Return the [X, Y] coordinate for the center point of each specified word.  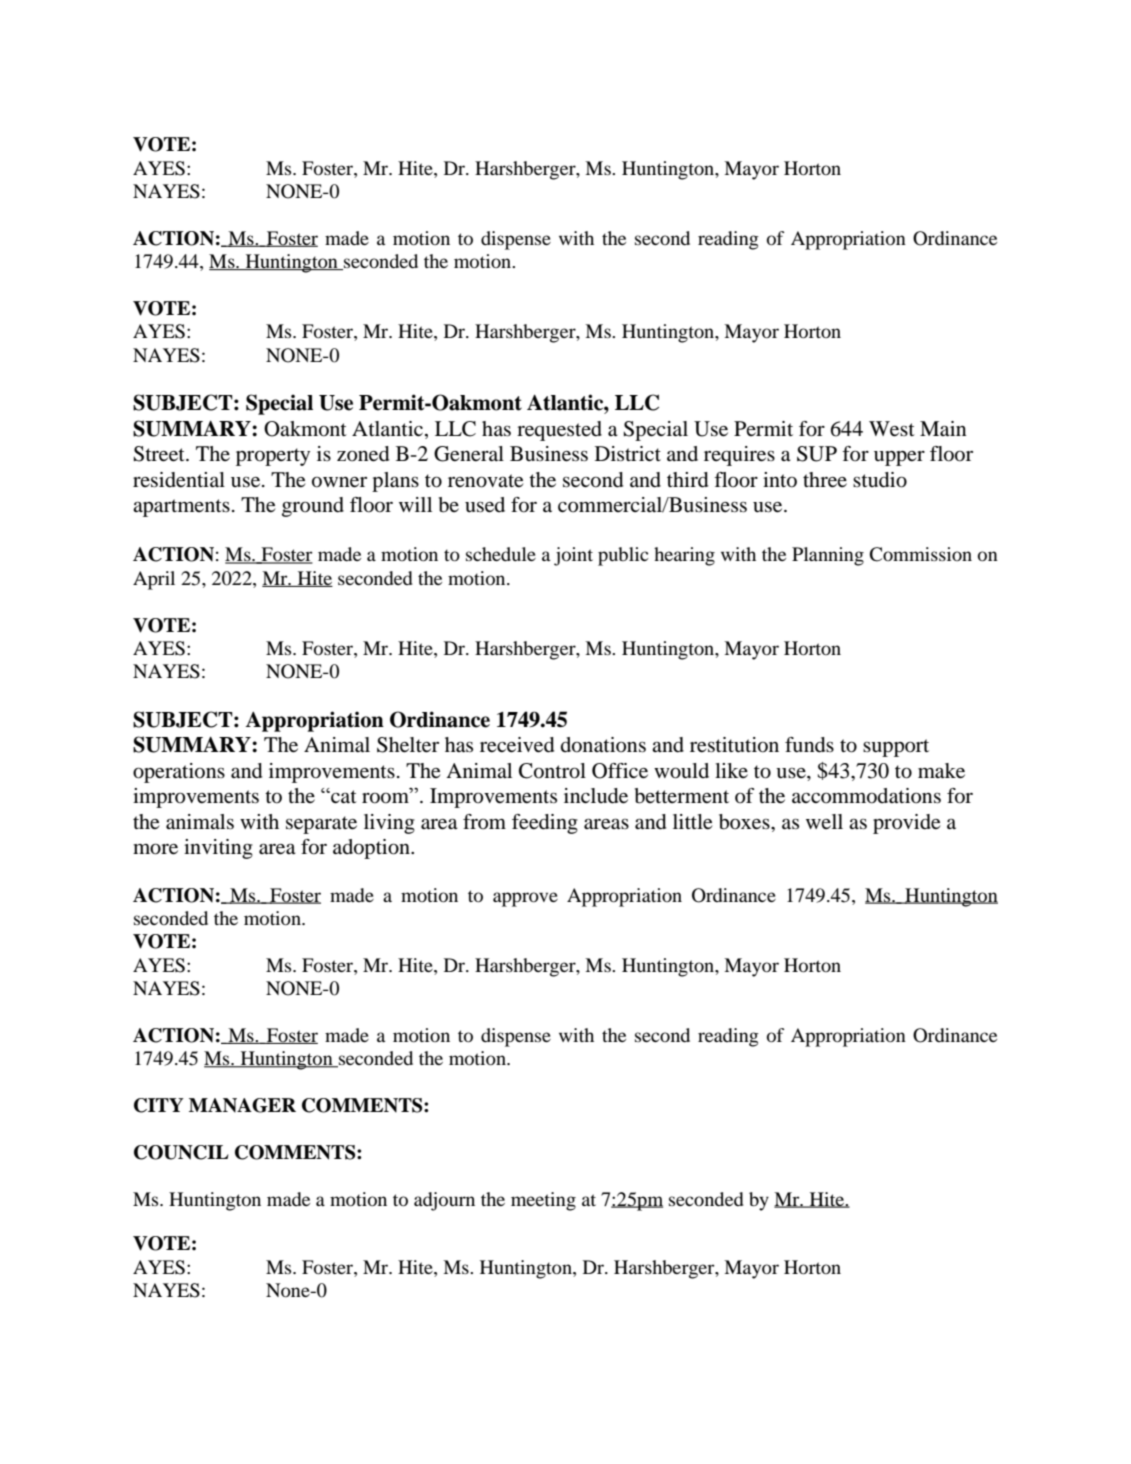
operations [179, 773]
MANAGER [242, 1105]
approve [525, 899]
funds [809, 745]
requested [559, 431]
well [824, 821]
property [273, 457]
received [517, 745]
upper [899, 458]
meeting [543, 1201]
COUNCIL [181, 1152]
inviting [218, 849]
